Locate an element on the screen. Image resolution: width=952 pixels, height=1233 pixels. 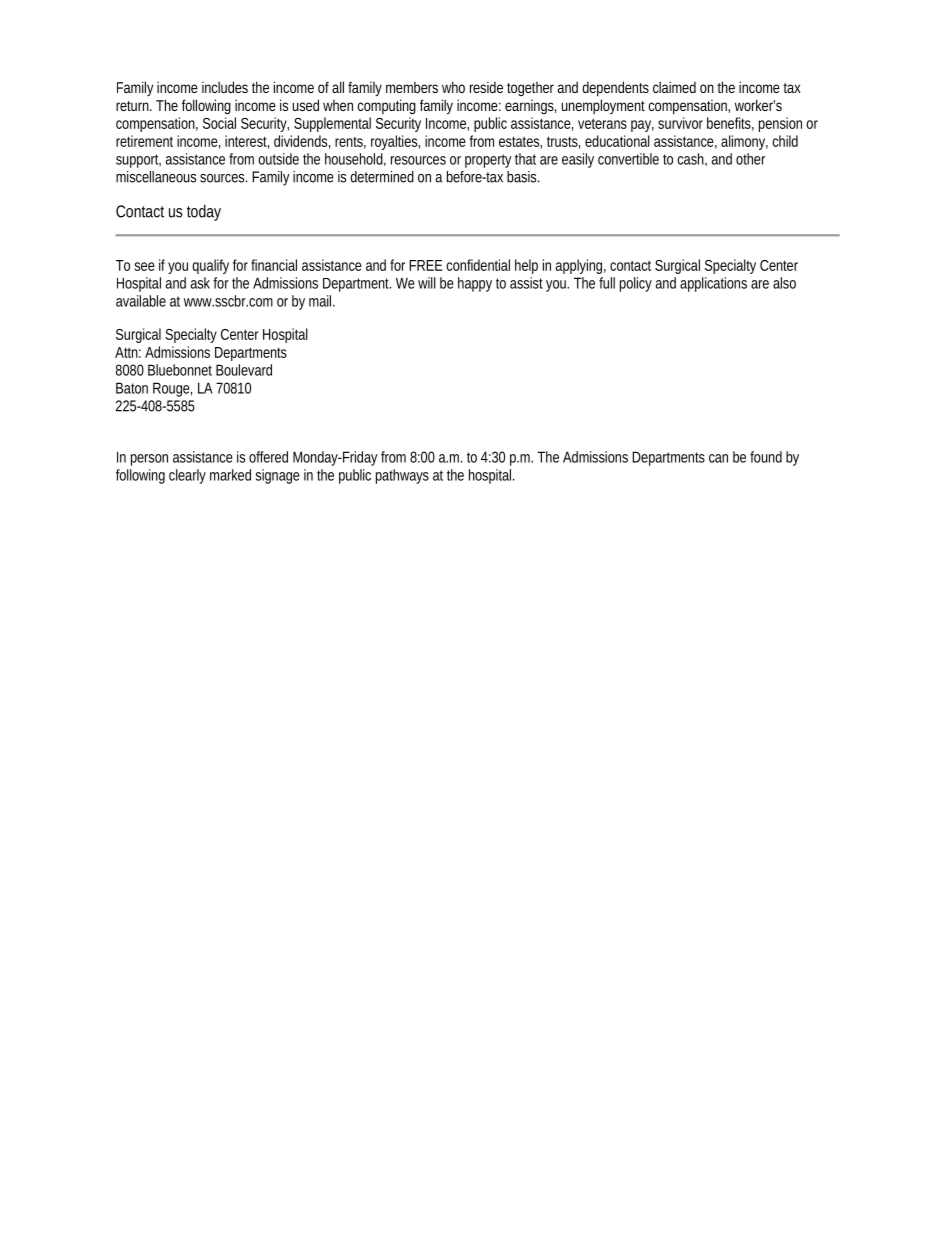
includes is located at coordinates (225, 87).
